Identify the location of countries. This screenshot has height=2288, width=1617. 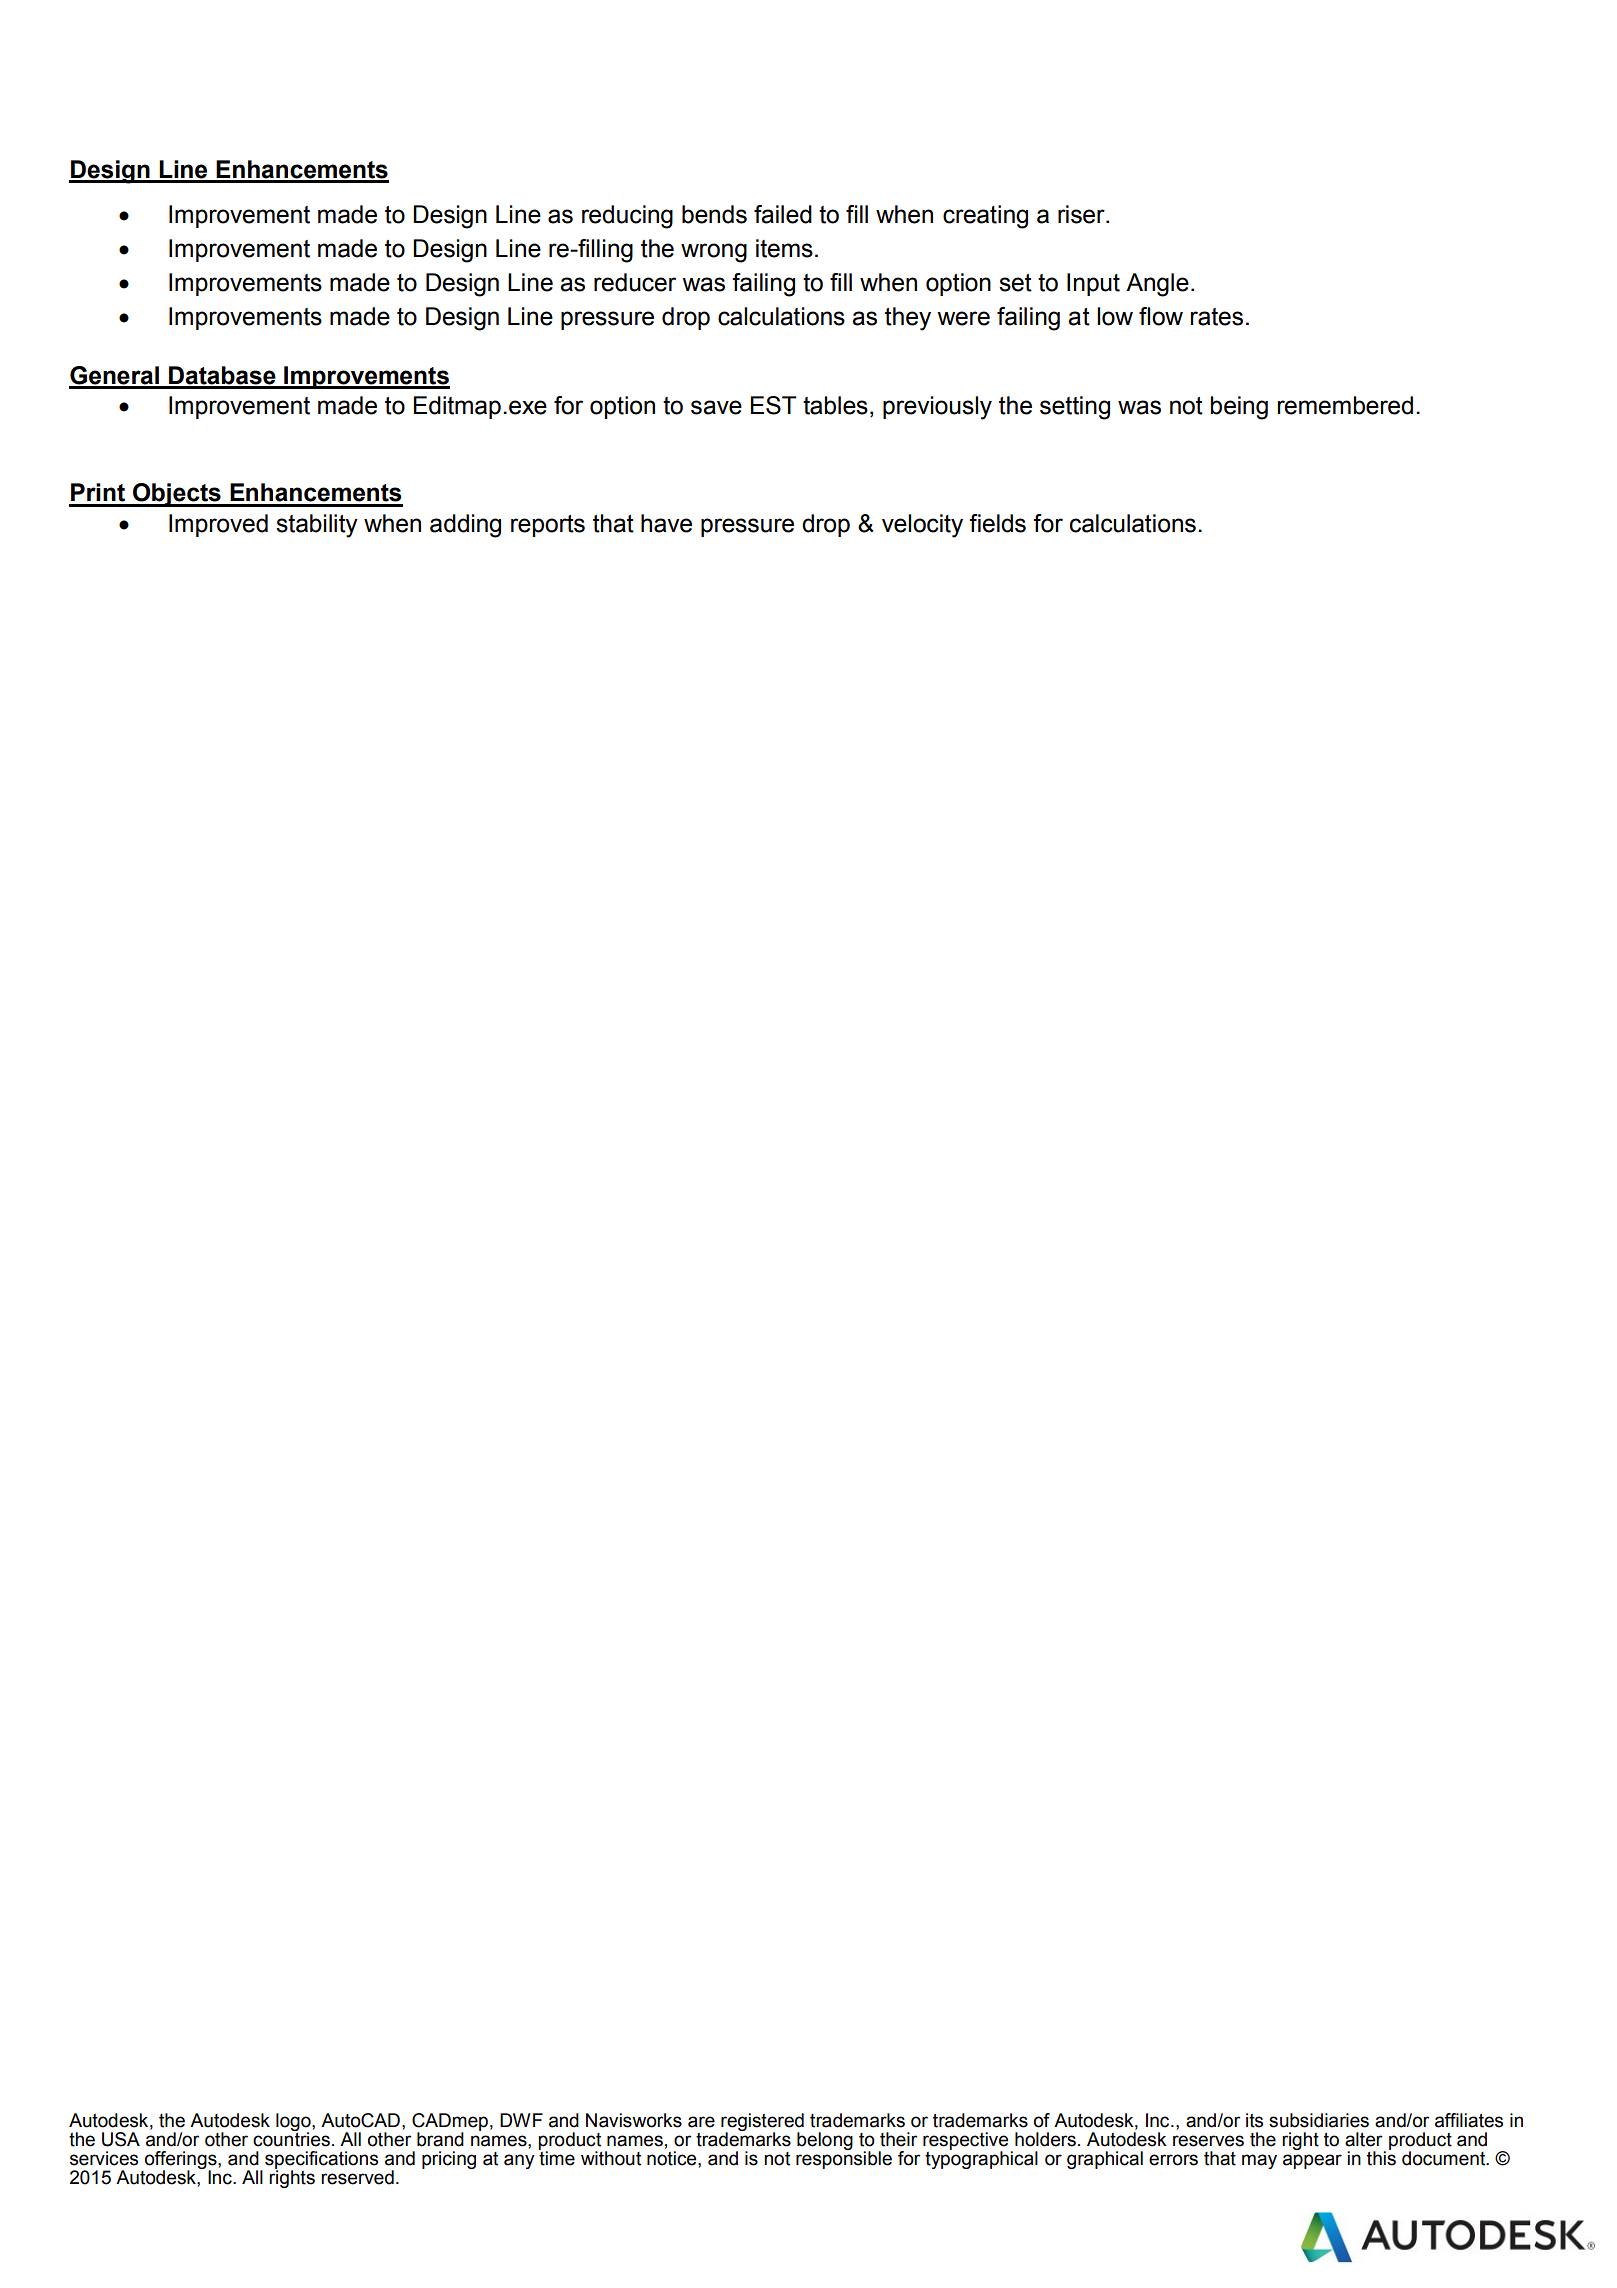
(291, 2138).
